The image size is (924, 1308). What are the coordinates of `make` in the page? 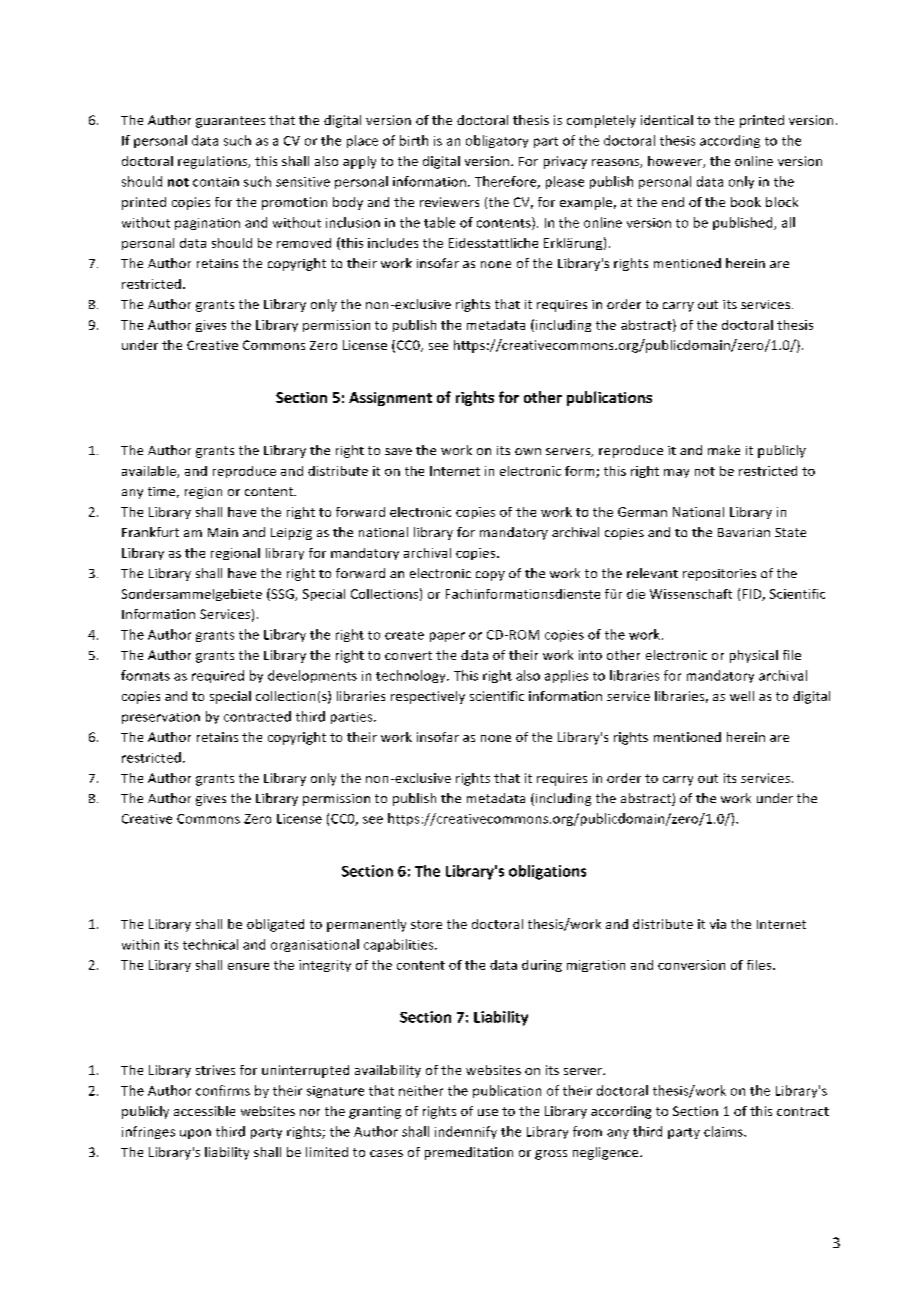 It's located at (724, 450).
